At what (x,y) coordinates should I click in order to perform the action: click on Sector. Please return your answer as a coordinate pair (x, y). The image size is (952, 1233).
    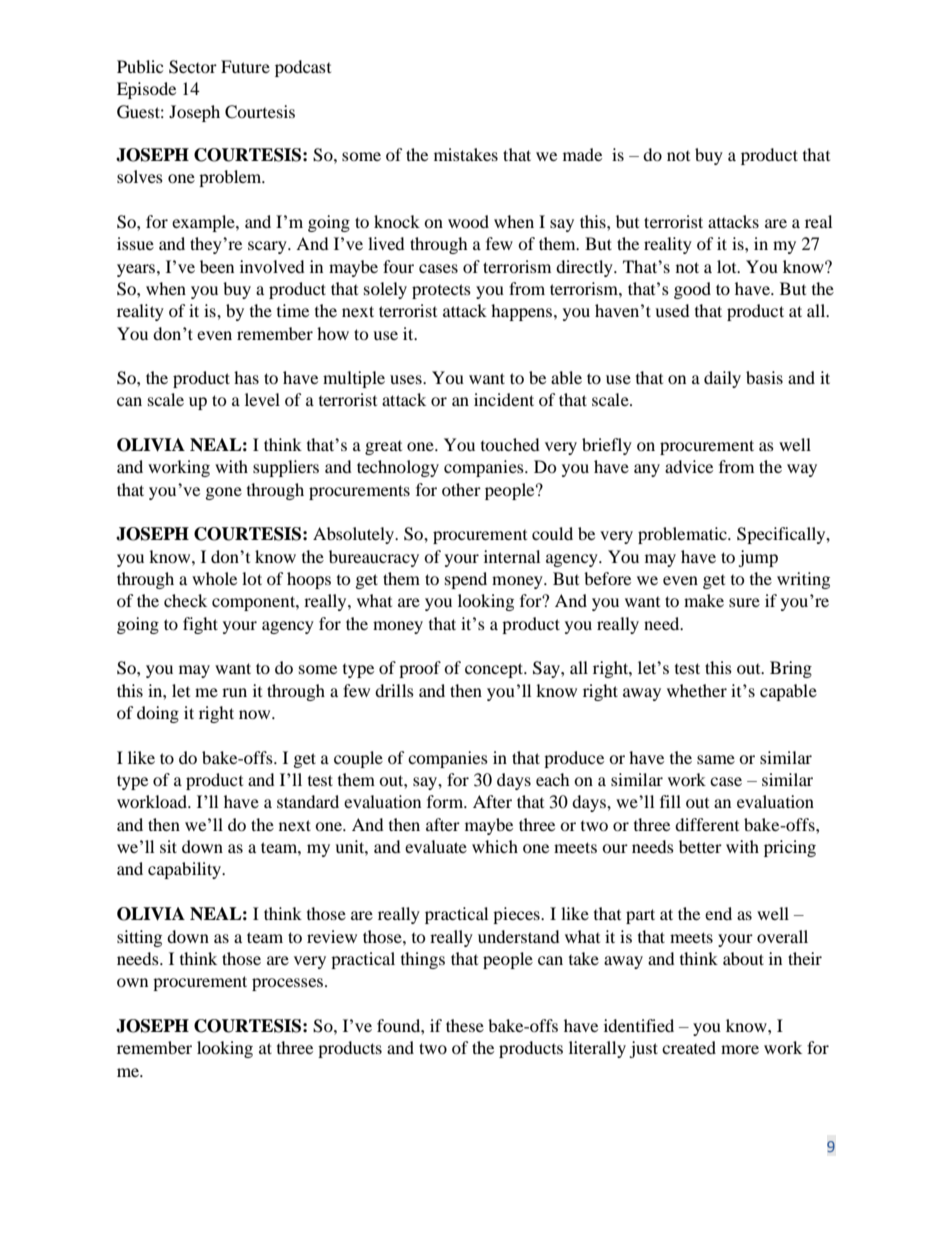
    Looking at the image, I should click on (193, 67).
